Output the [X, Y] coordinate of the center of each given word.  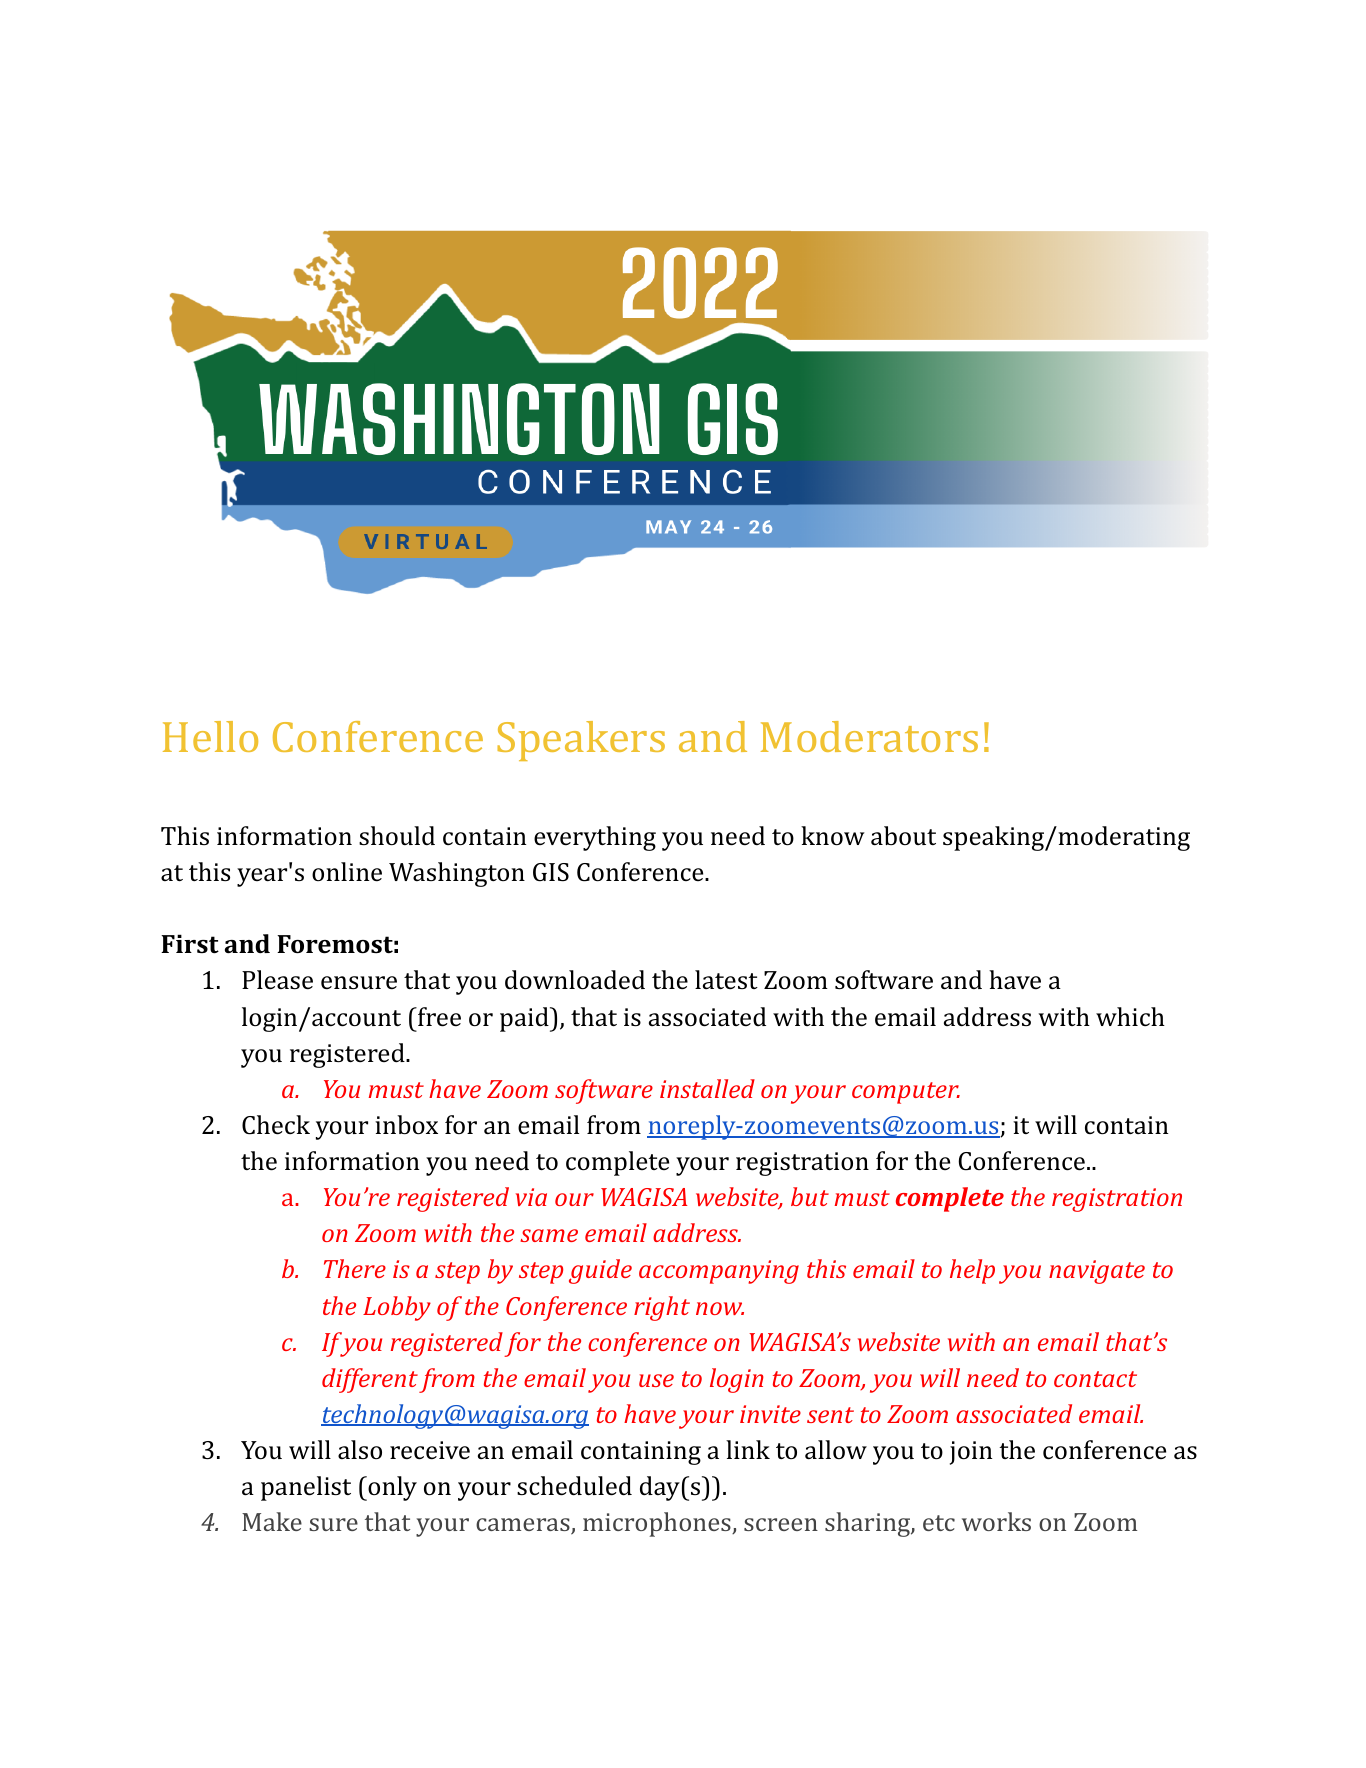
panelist [306, 1488]
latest [726, 980]
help [972, 1271]
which [1130, 1016]
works [996, 1521]
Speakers [581, 741]
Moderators [869, 736]
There [355, 1268]
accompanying [719, 1272]
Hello [210, 736]
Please [277, 980]
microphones [658, 1524]
